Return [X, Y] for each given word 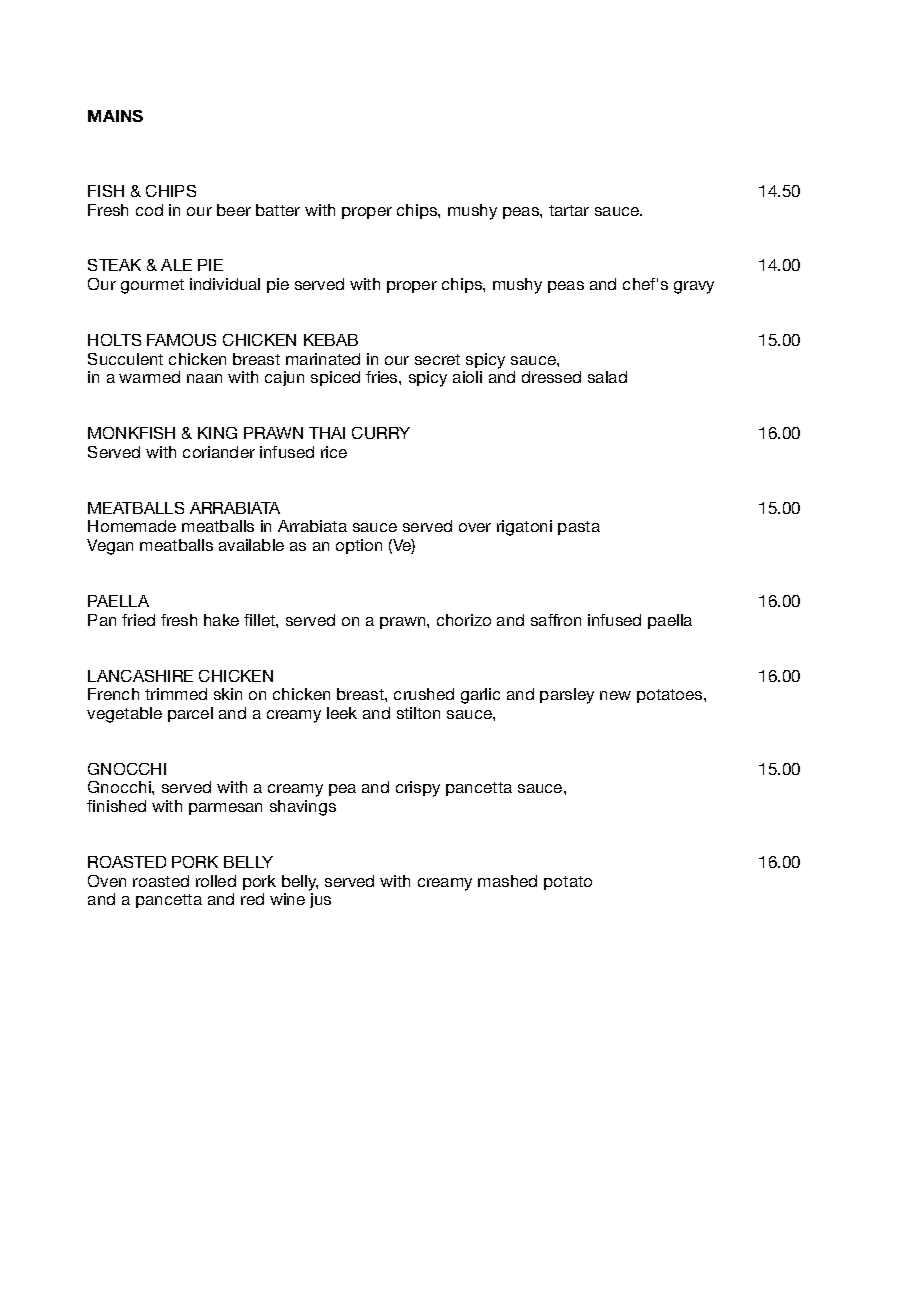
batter [278, 210]
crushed [424, 694]
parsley [567, 696]
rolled [216, 881]
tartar [569, 210]
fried [138, 620]
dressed [551, 377]
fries [383, 377]
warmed [149, 377]
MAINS [115, 116]
